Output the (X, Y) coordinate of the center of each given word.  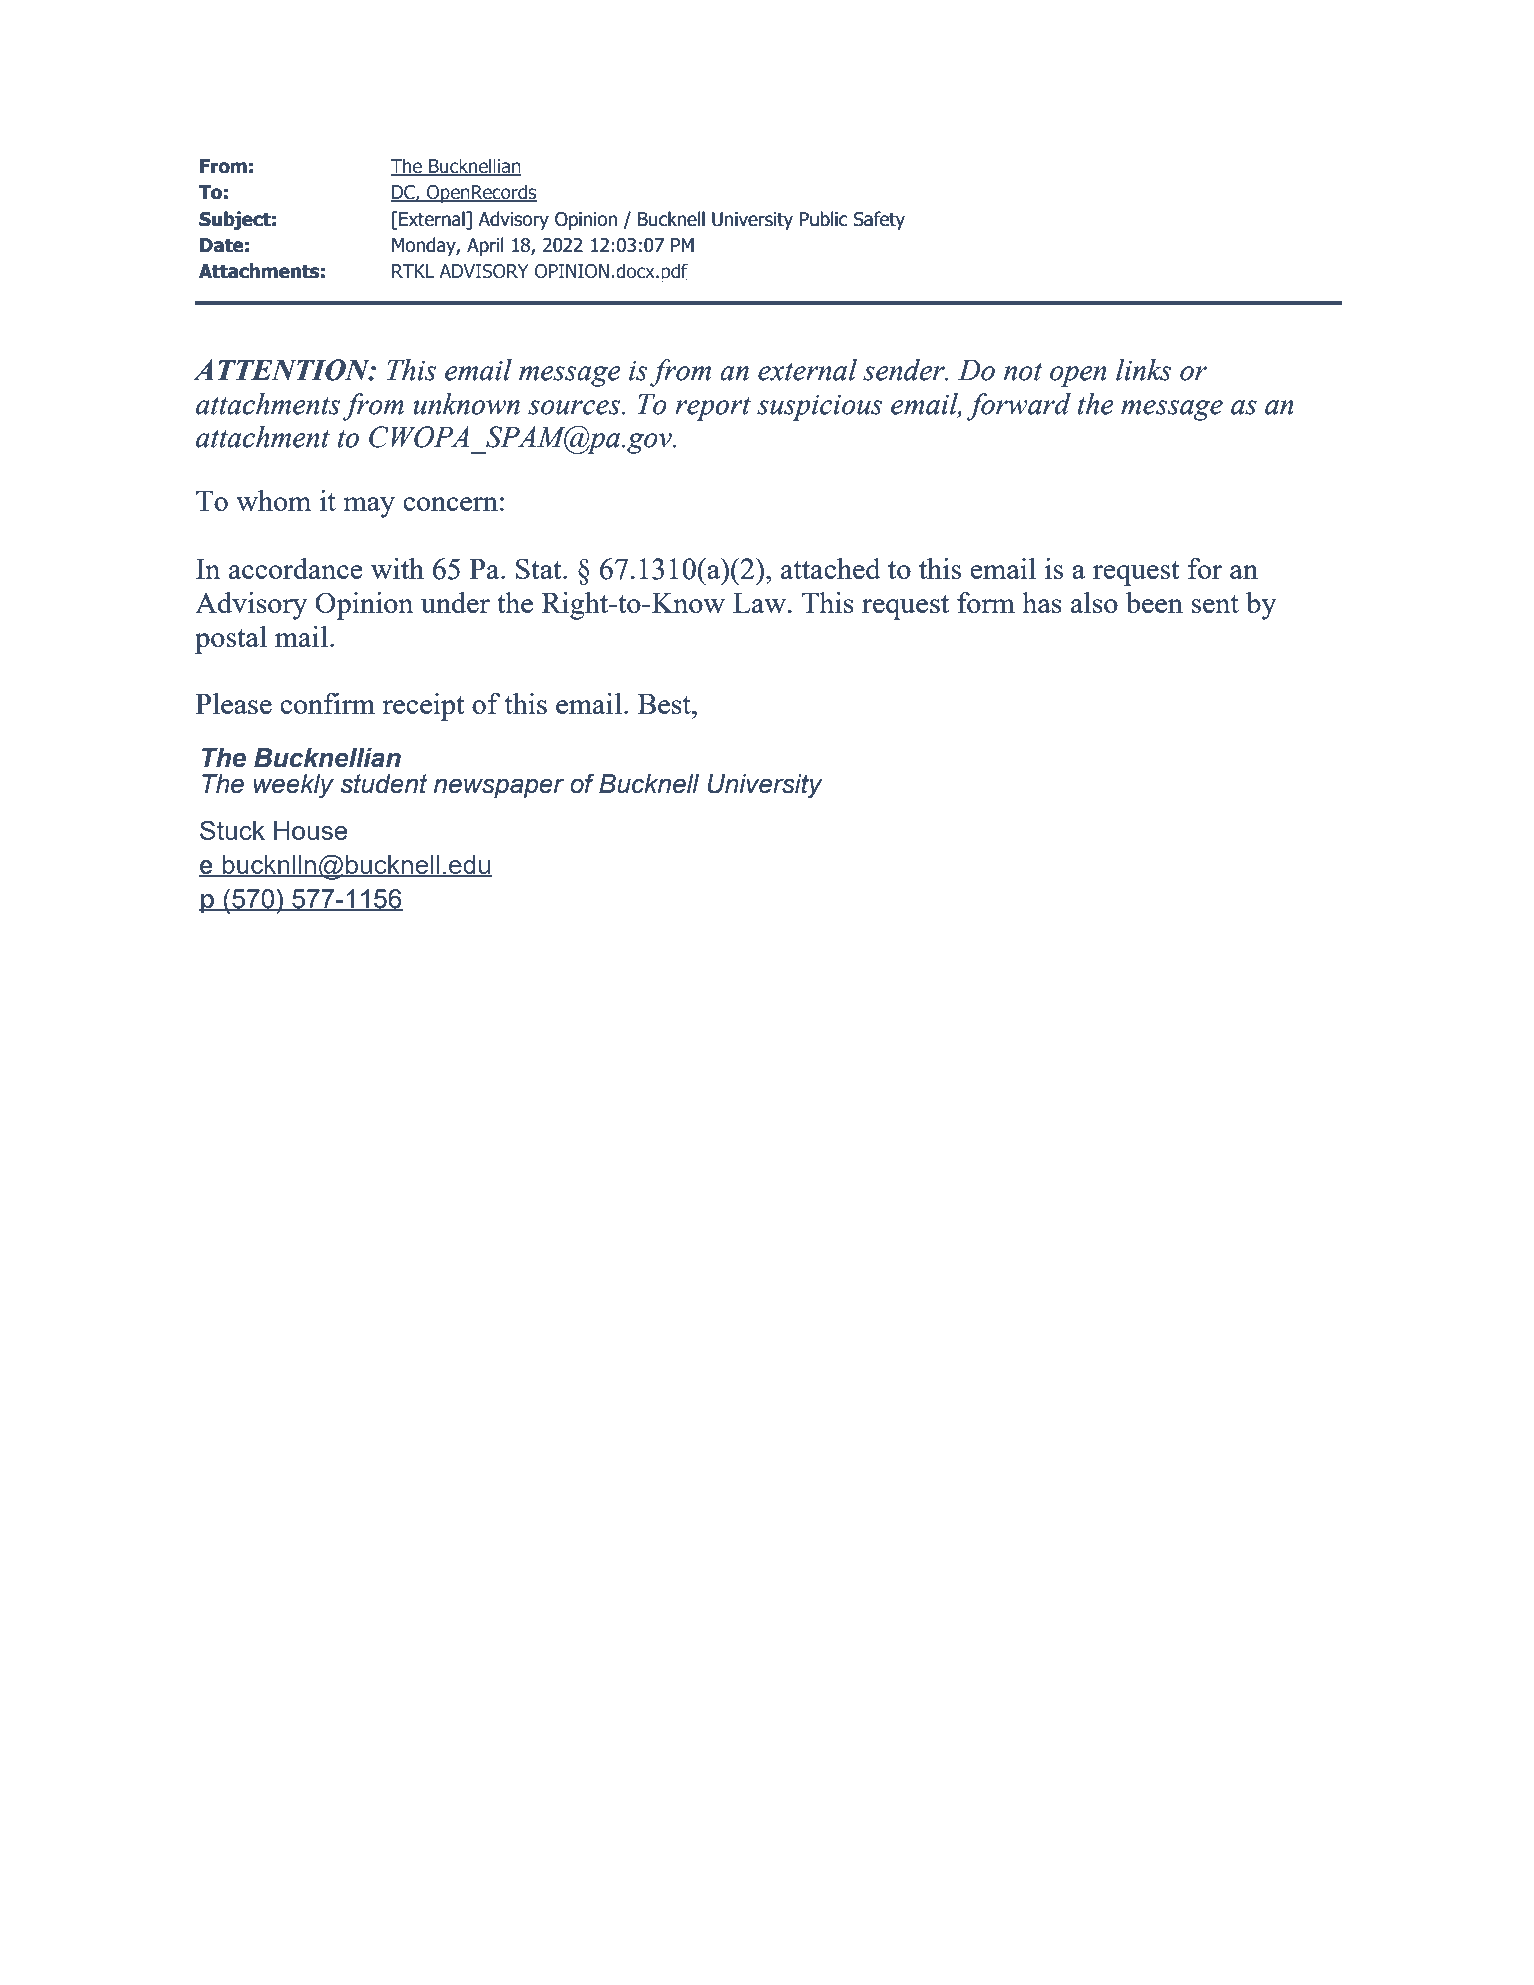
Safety (879, 220)
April (485, 246)
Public (823, 219)
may (369, 507)
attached (831, 568)
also (1094, 602)
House (311, 830)
